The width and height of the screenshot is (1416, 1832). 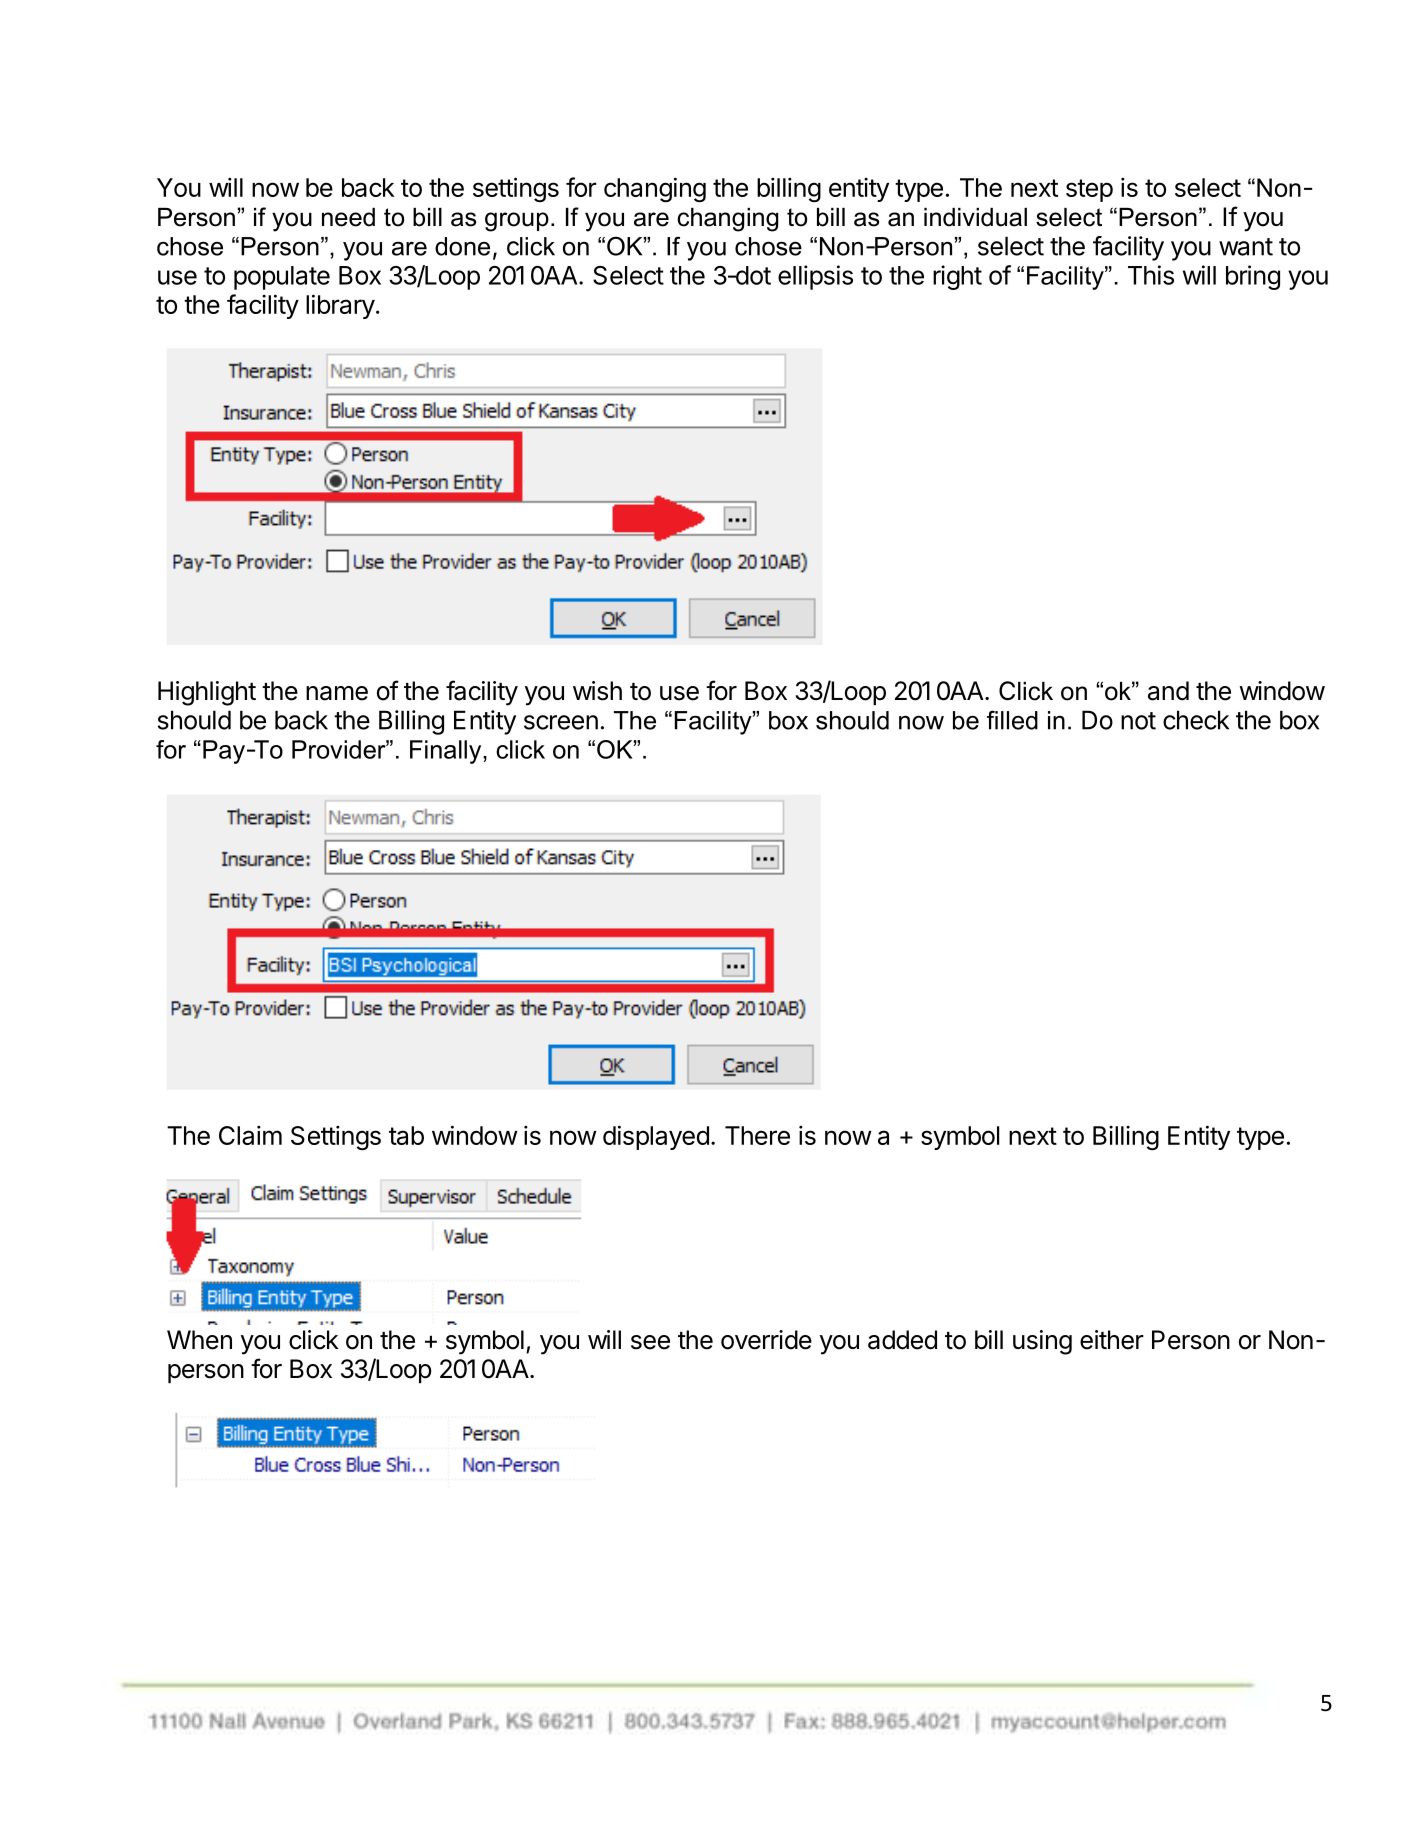 I want to click on step, so click(x=1089, y=190).
